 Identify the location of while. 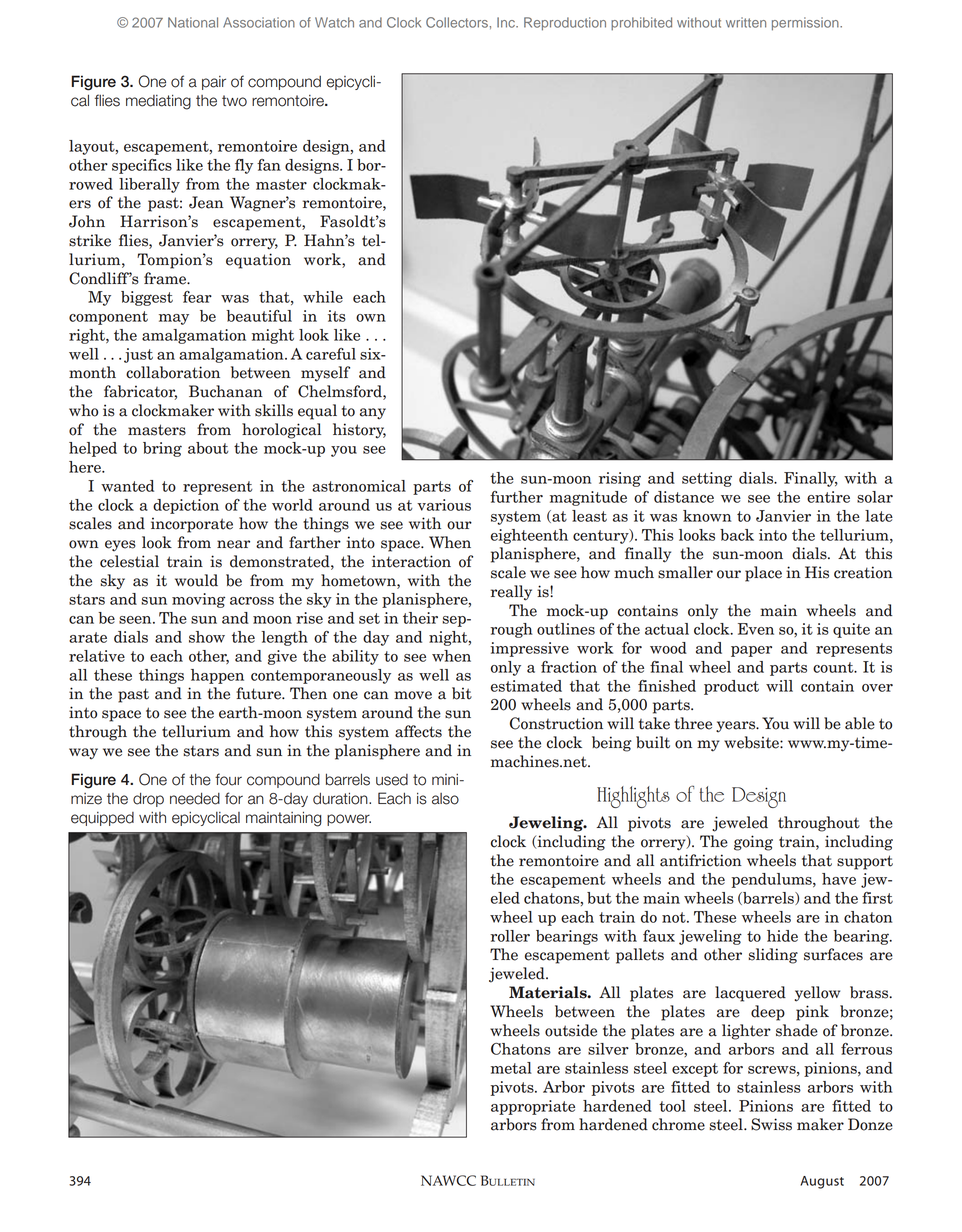
(323, 297).
